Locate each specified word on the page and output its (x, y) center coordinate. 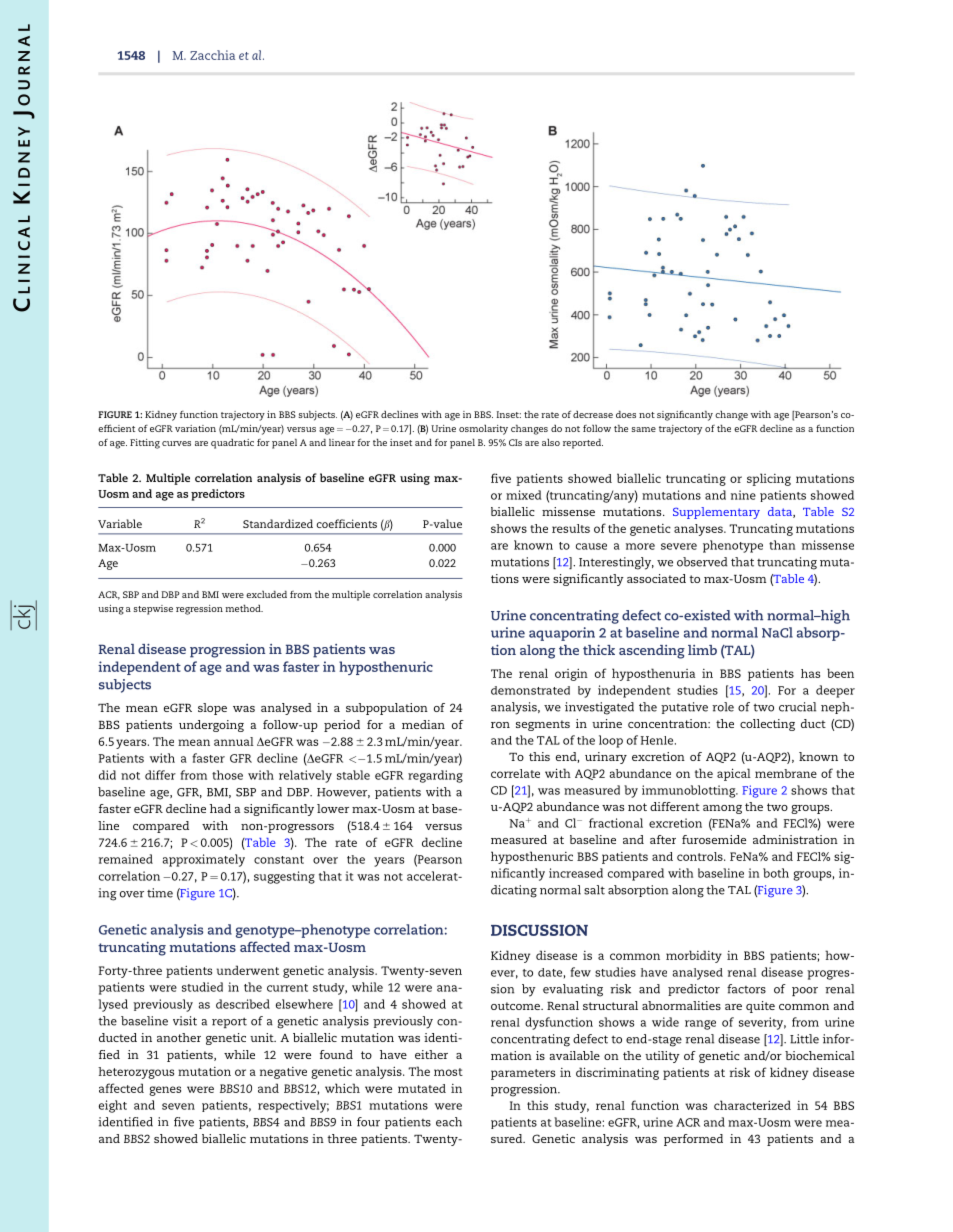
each (449, 1122)
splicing (769, 479)
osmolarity (483, 430)
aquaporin (562, 634)
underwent (248, 970)
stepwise (153, 610)
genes (165, 1091)
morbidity (694, 956)
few (580, 972)
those (227, 775)
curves (176, 443)
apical (734, 774)
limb (702, 650)
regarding (435, 776)
